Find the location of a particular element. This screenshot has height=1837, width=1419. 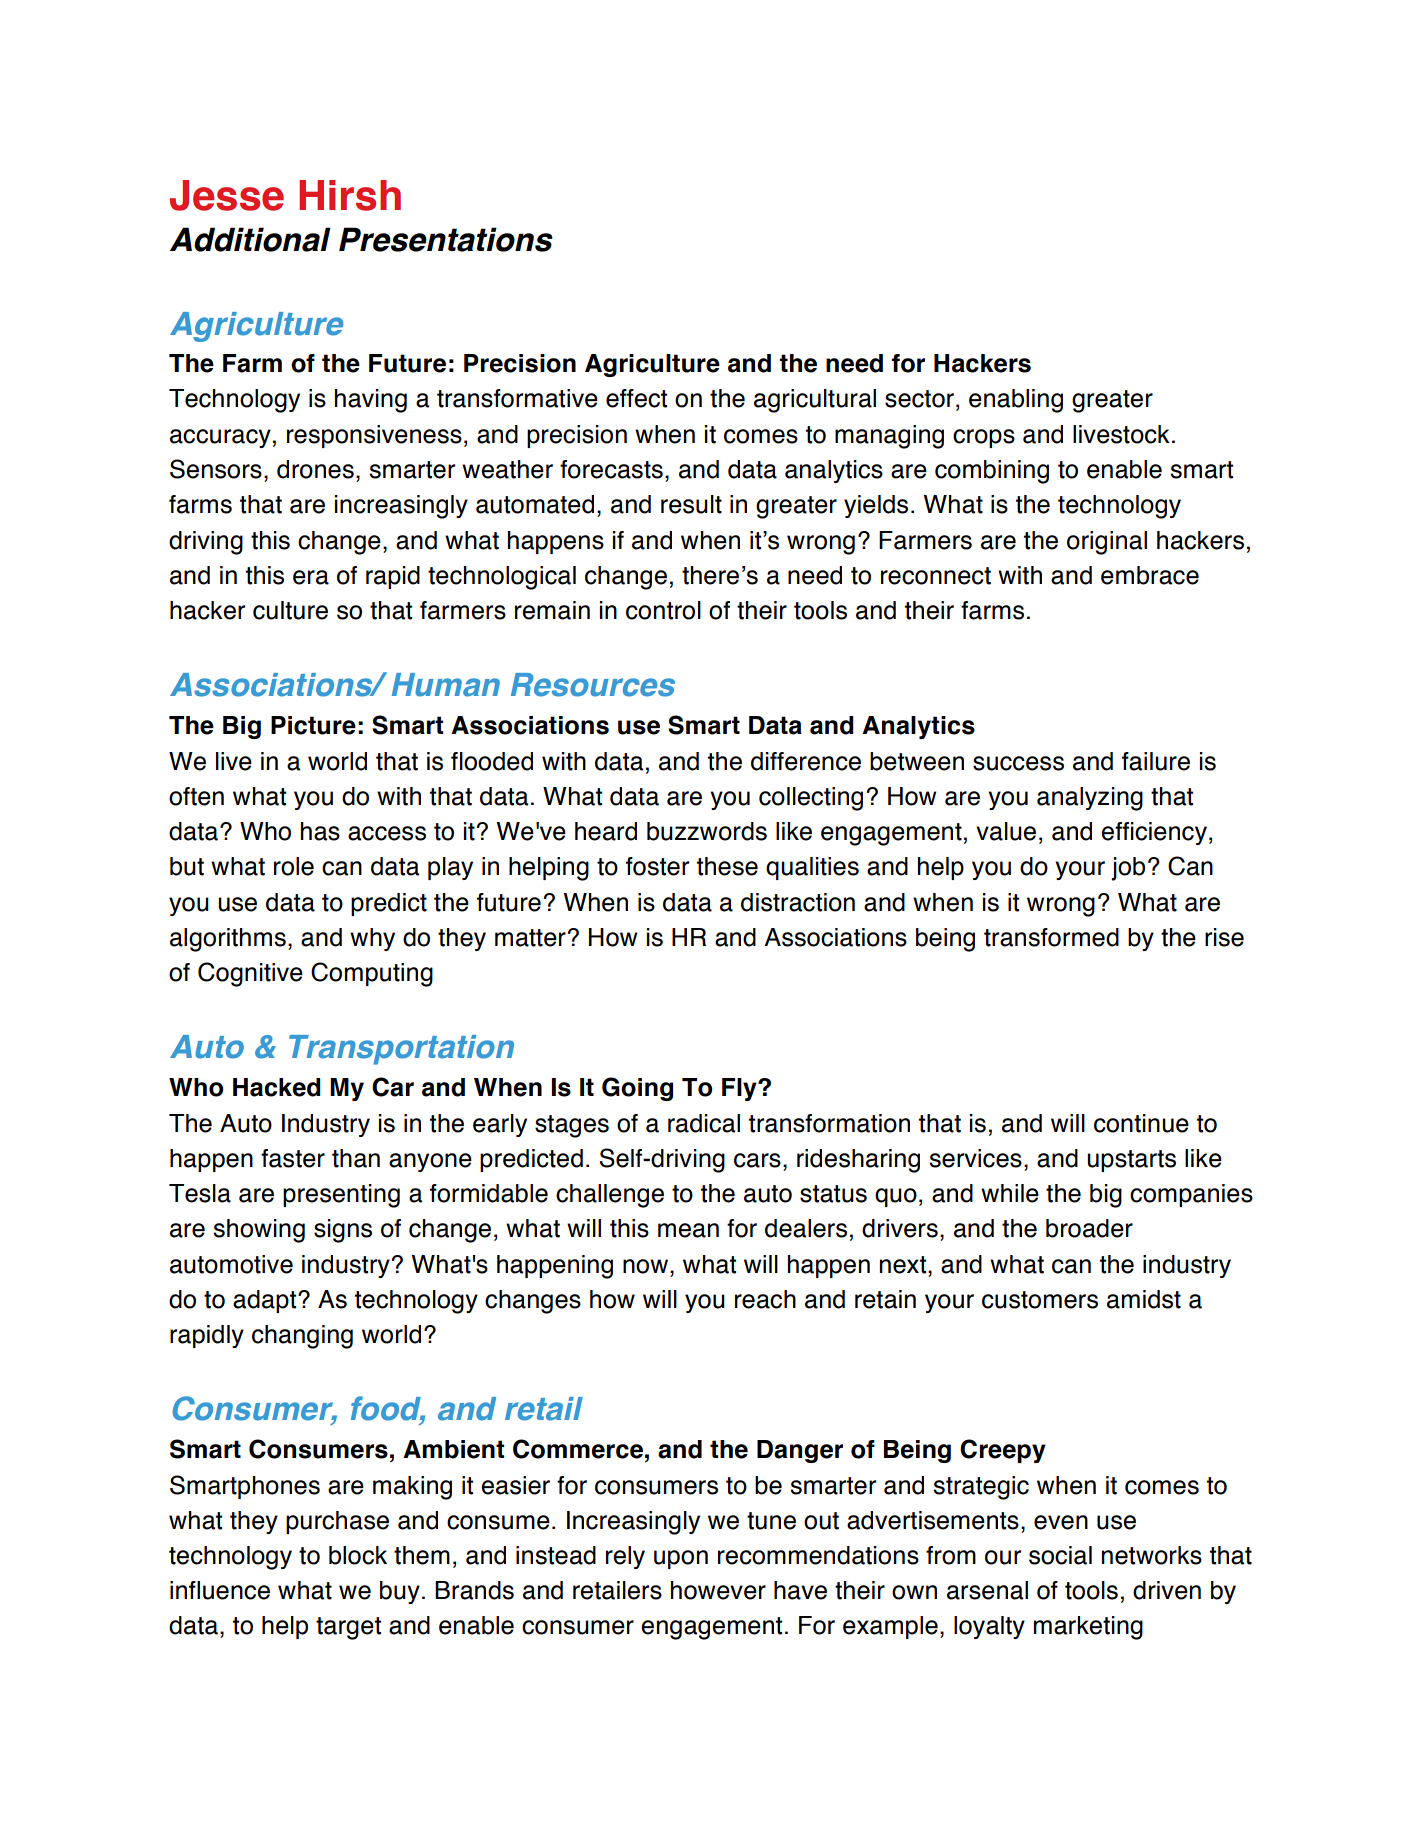

Additional is located at coordinates (250, 239).
